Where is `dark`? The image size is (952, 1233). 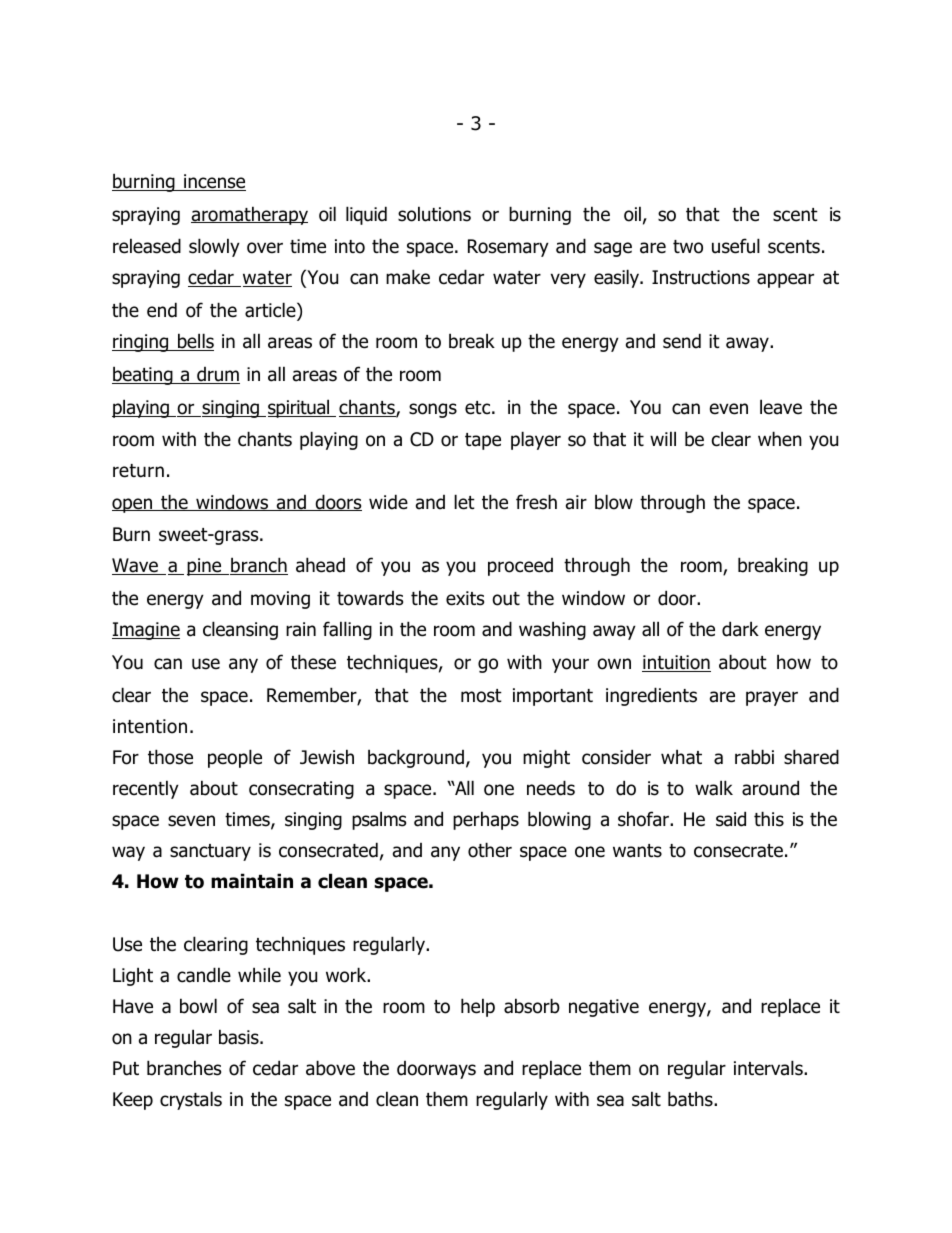 dark is located at coordinates (740, 629).
